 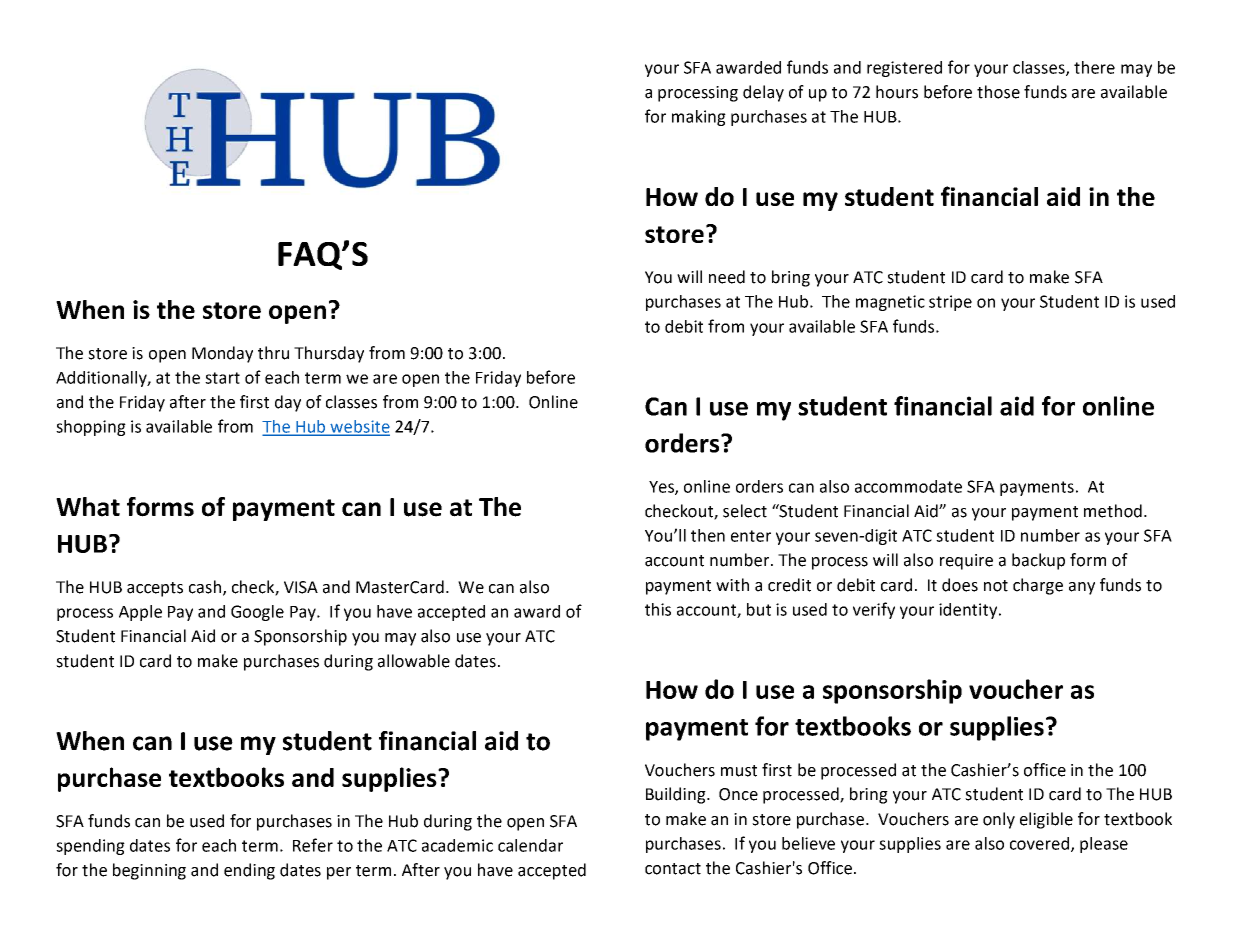 What do you see at coordinates (88, 507) in the screenshot?
I see `What` at bounding box center [88, 507].
